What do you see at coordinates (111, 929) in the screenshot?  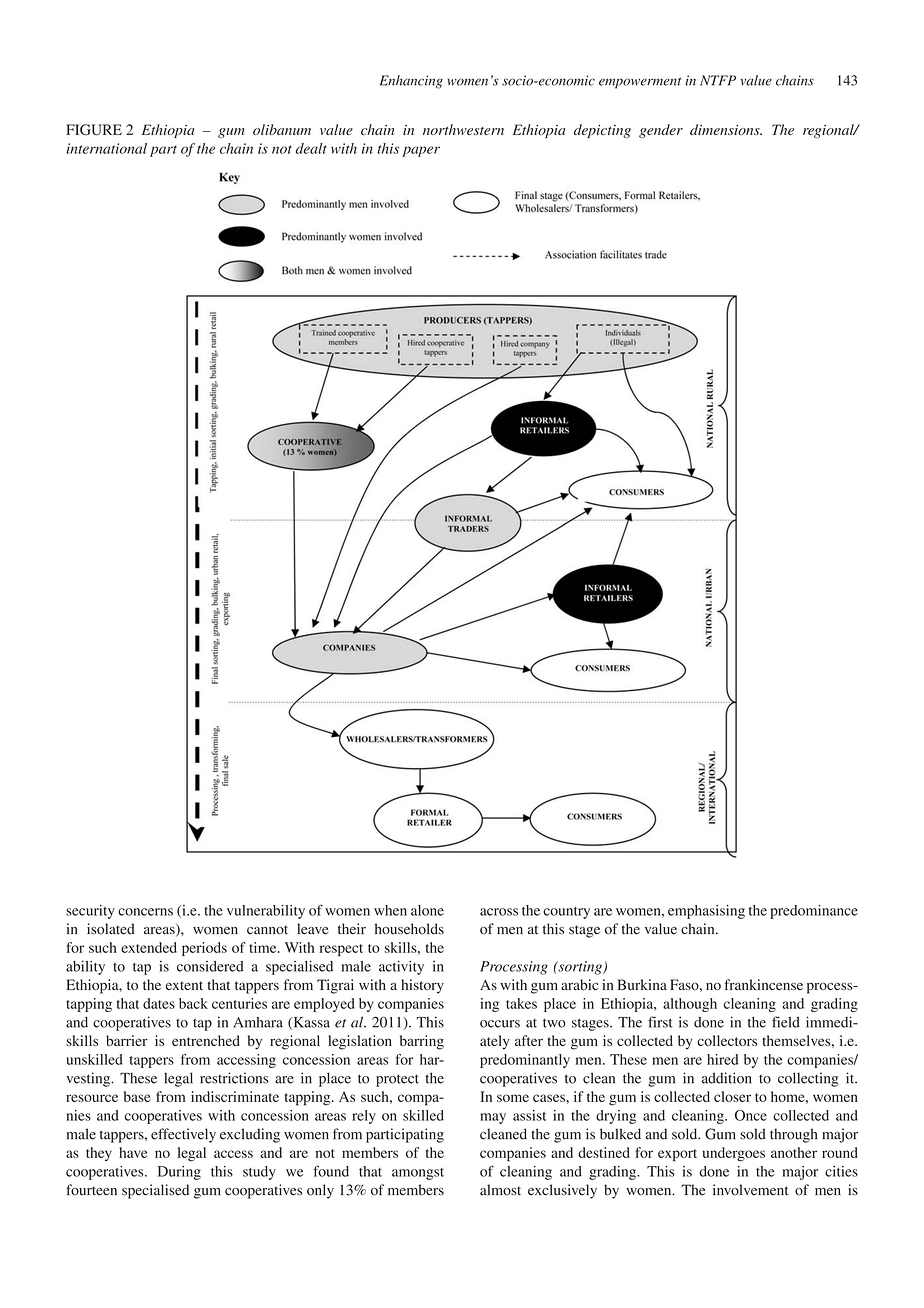 I see `isolated` at bounding box center [111, 929].
